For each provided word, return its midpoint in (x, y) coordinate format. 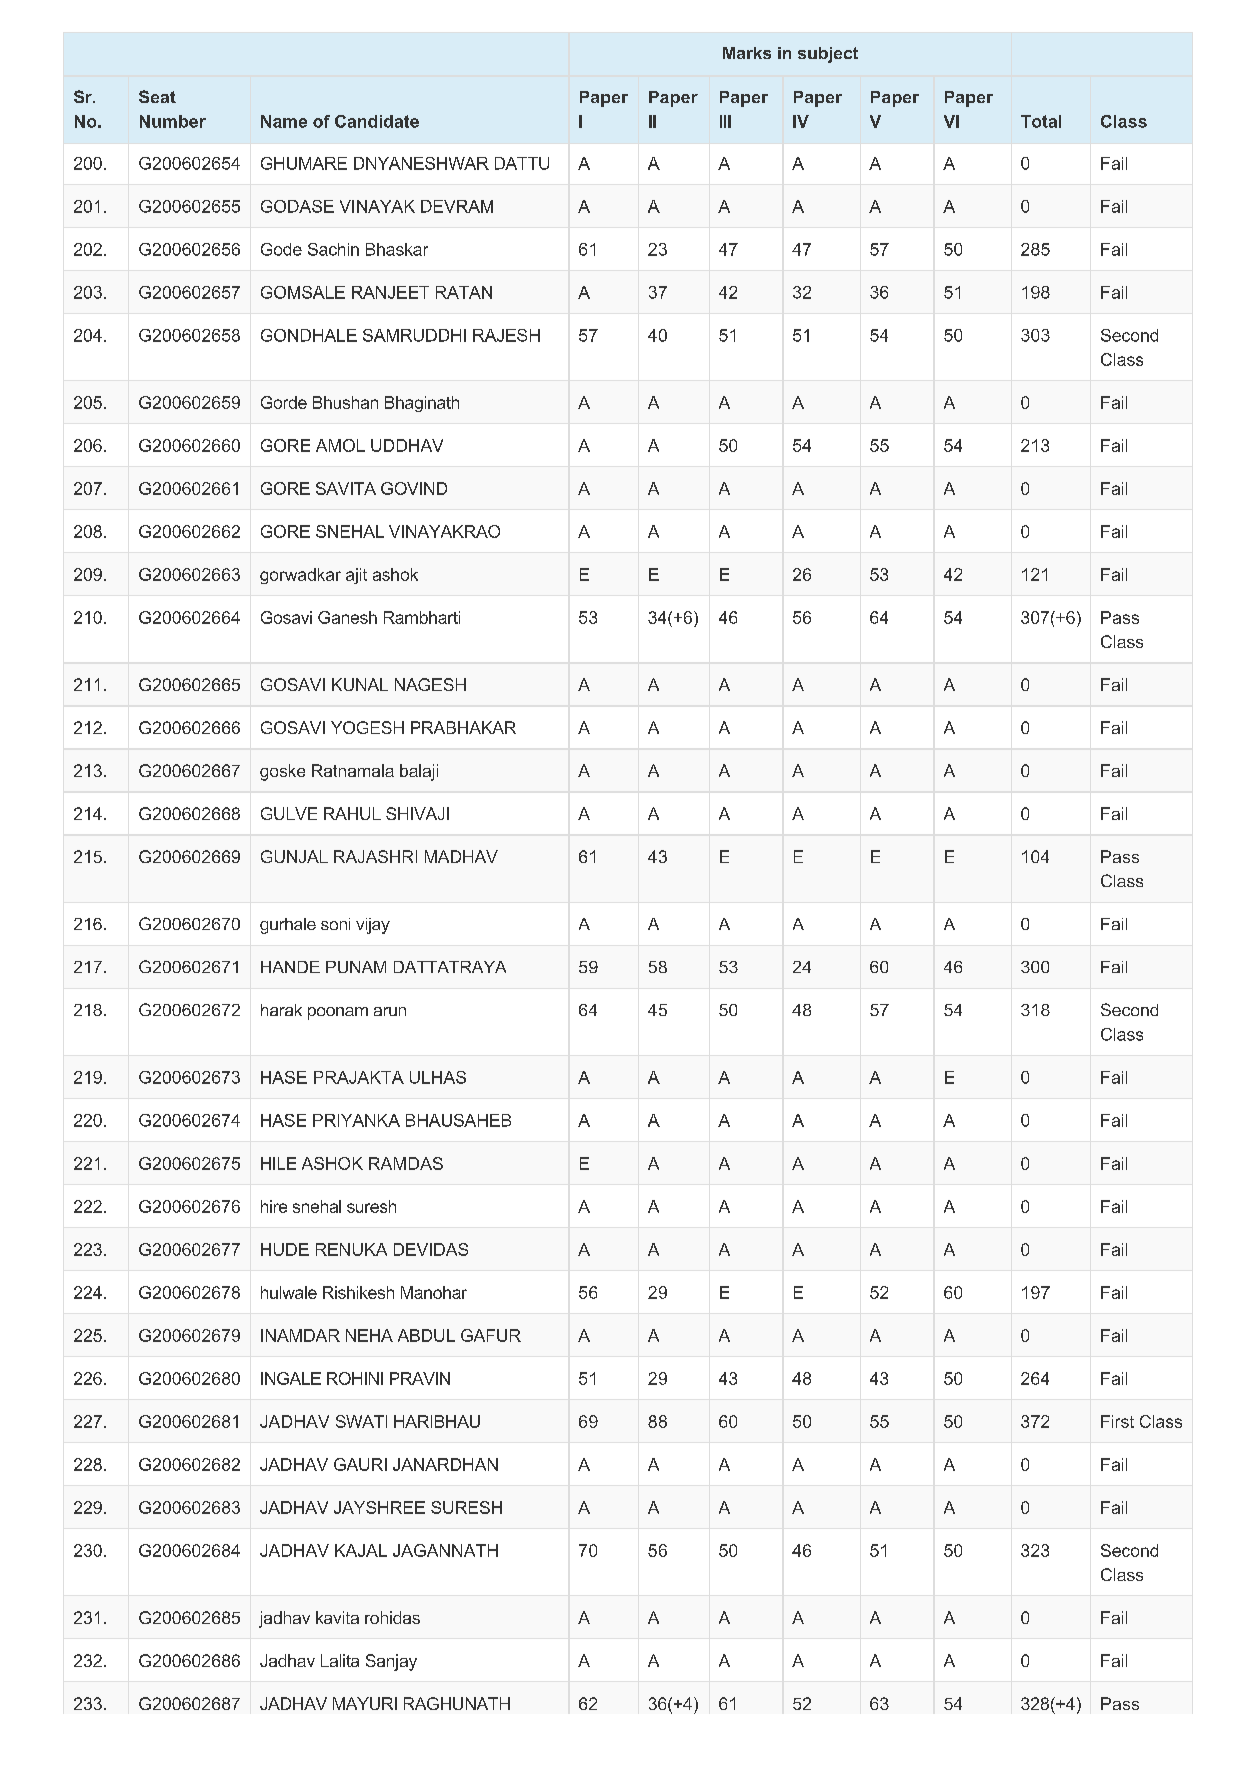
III (725, 121)
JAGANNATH (445, 1550)
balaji (419, 772)
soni (335, 924)
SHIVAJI (417, 813)
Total (1041, 121)
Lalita (340, 1660)
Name (284, 121)
